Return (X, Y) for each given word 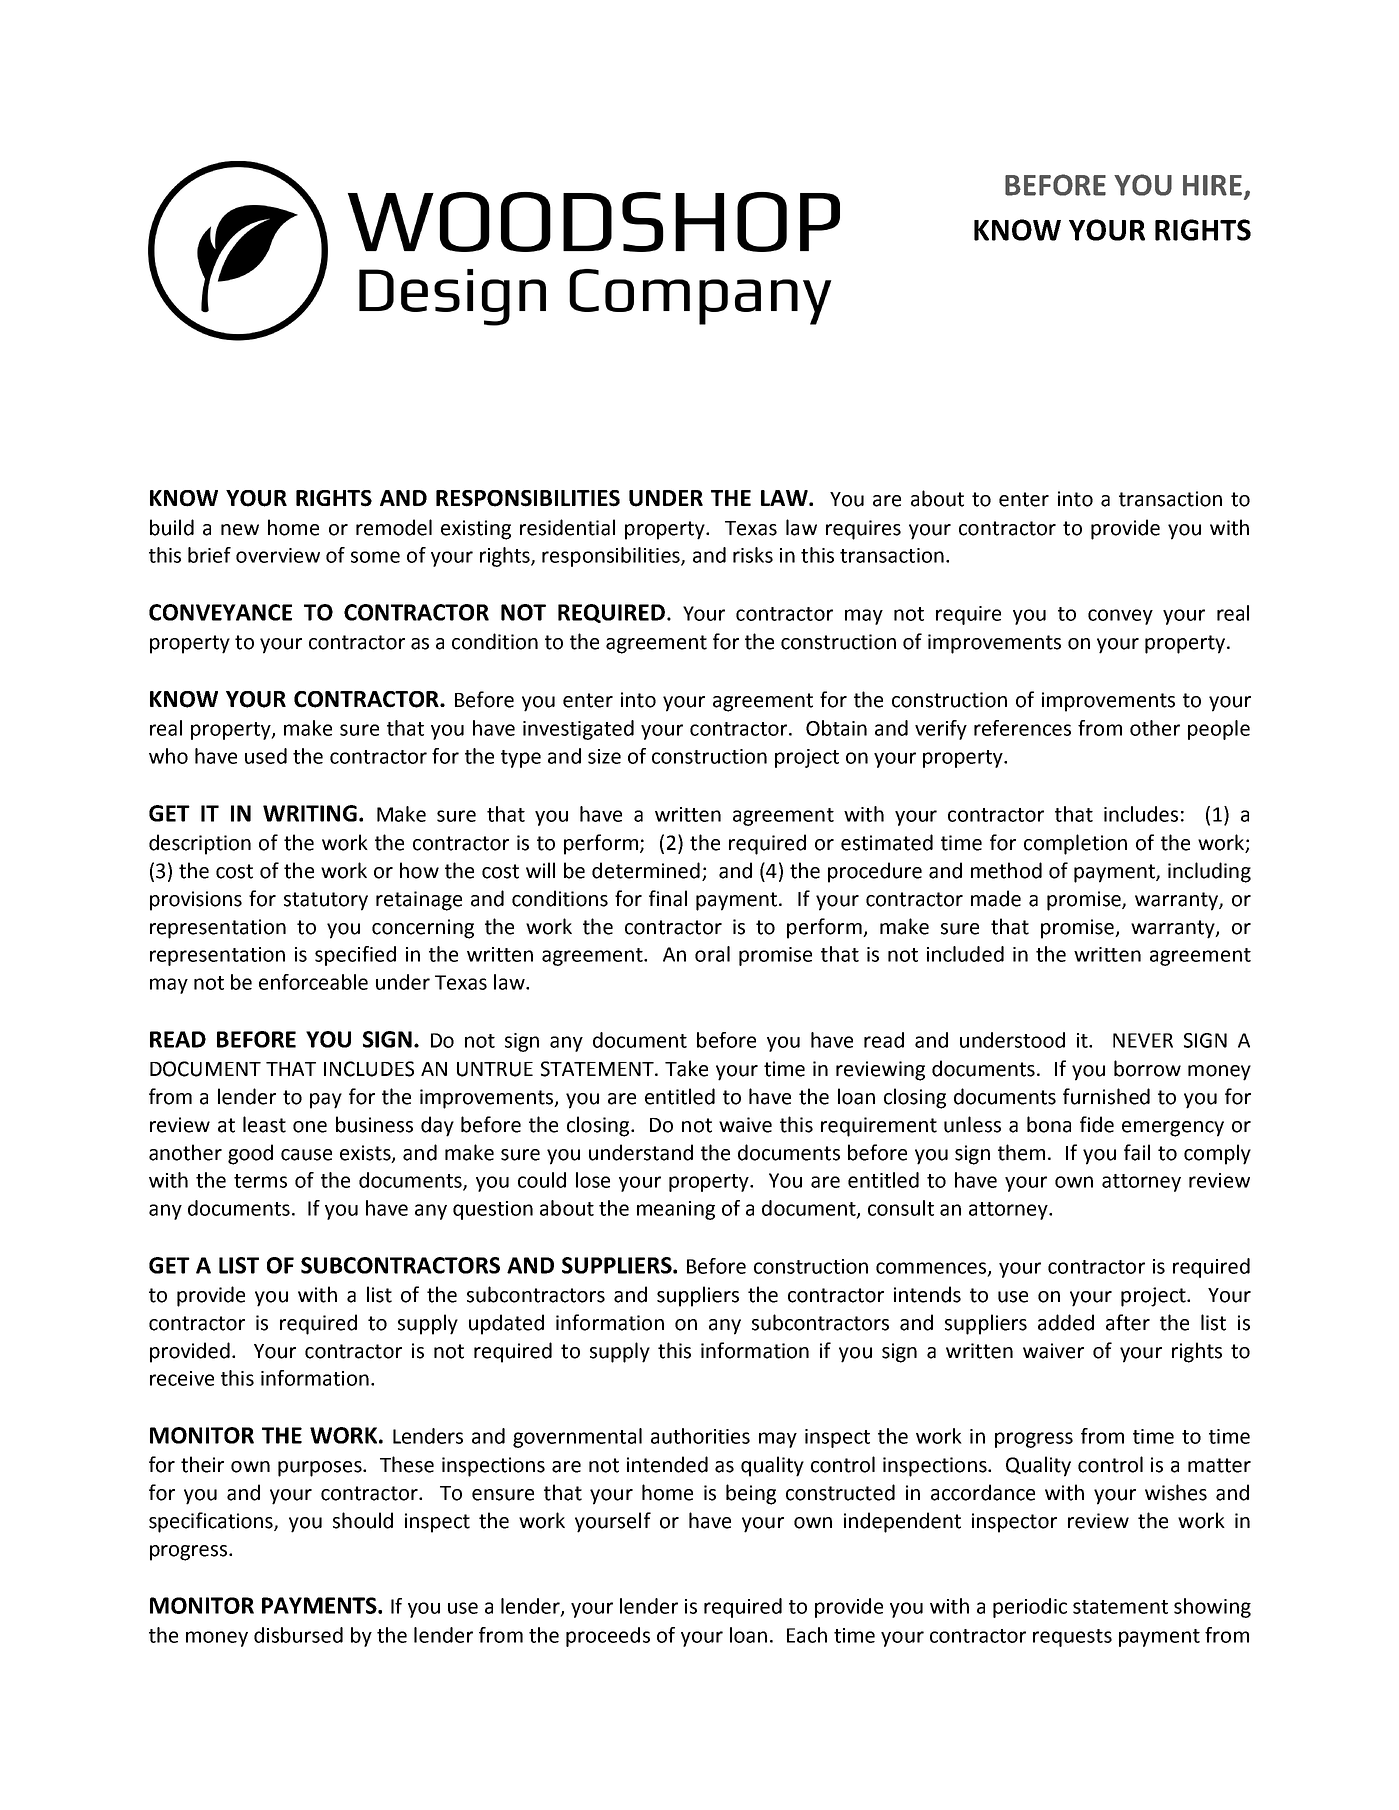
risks (753, 555)
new (240, 530)
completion (1075, 844)
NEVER (1143, 1040)
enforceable (313, 982)
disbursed (298, 1635)
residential (567, 527)
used (266, 756)
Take (686, 1068)
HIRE (1212, 185)
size (604, 756)
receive (182, 1378)
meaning (676, 1210)
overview (278, 555)
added (1066, 1322)
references (1022, 728)
